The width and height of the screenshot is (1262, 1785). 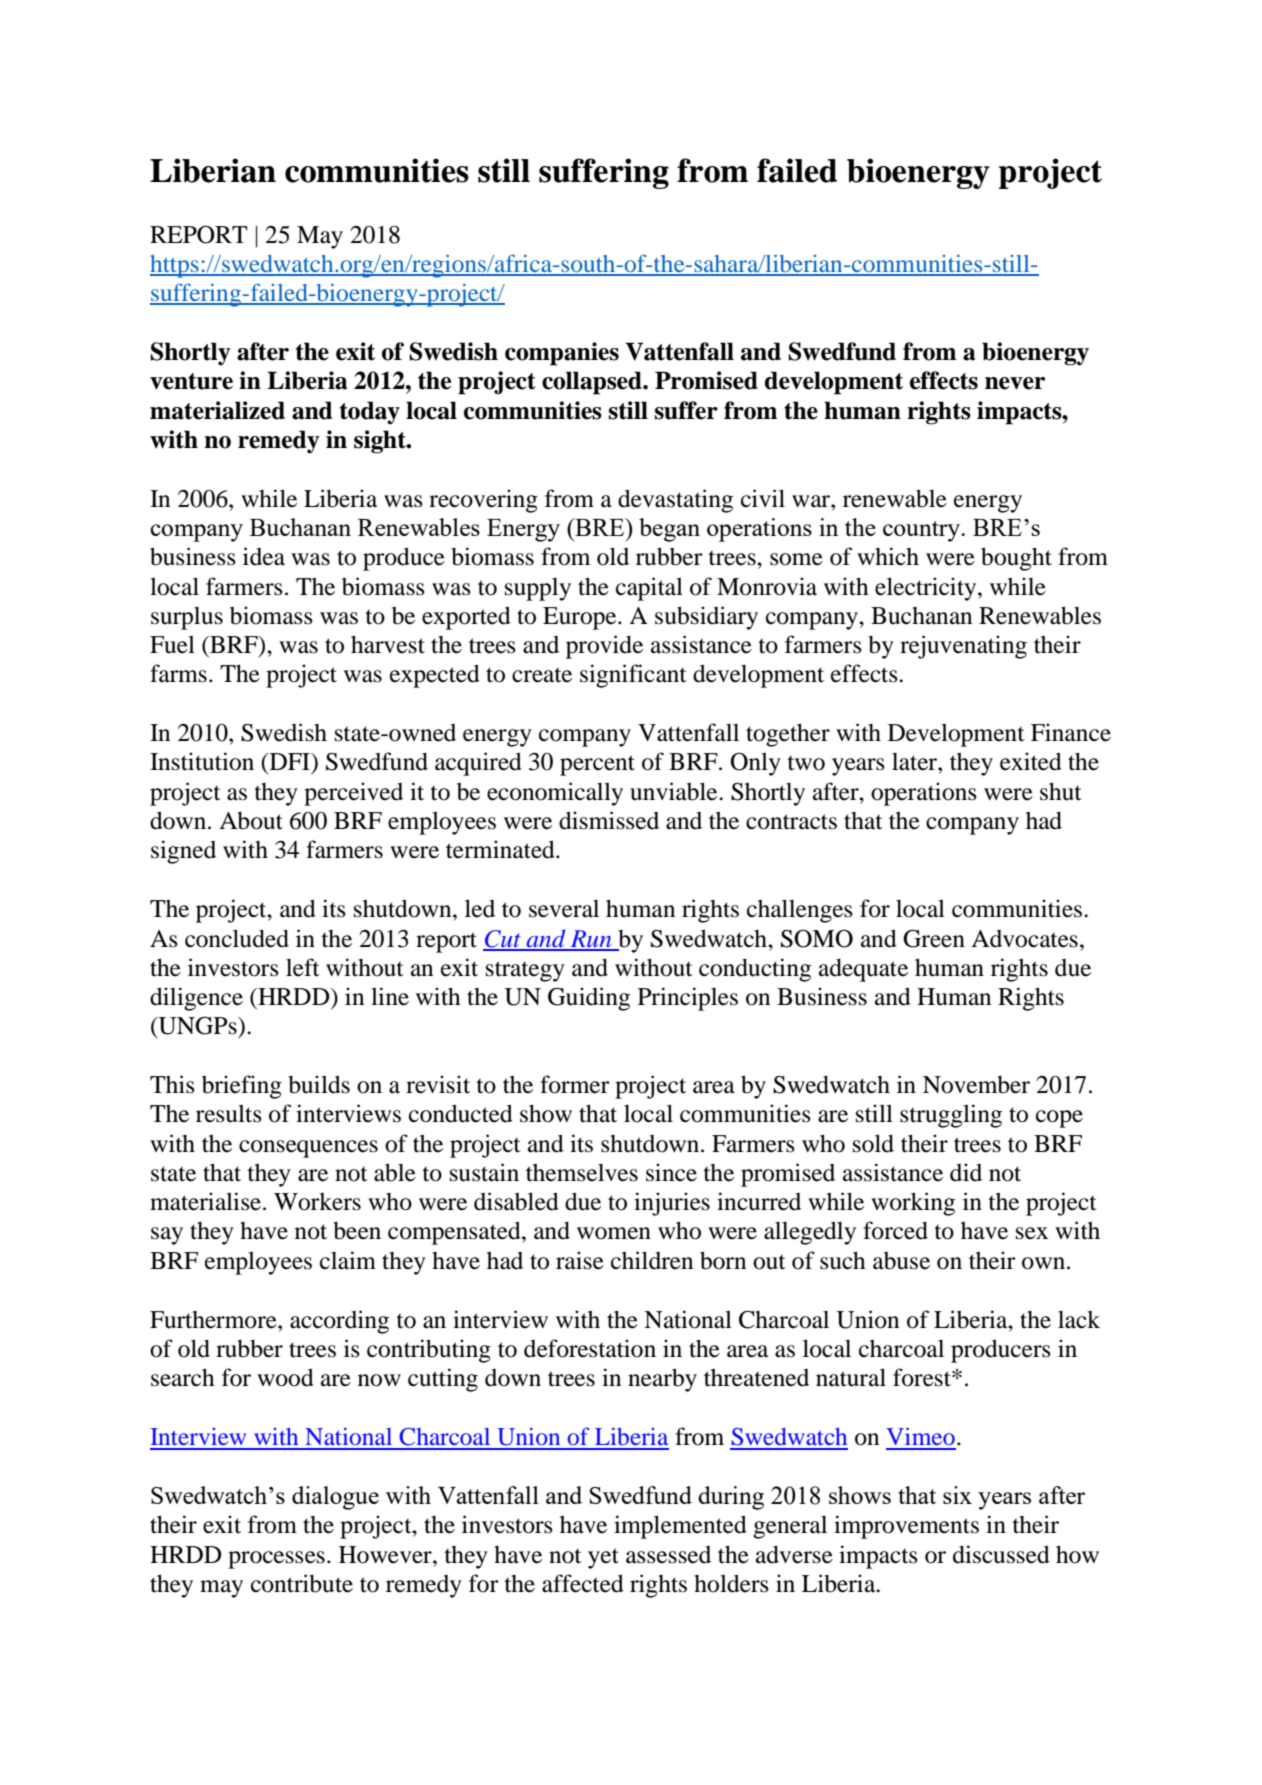 What do you see at coordinates (652, 1260) in the screenshot?
I see `children` at bounding box center [652, 1260].
